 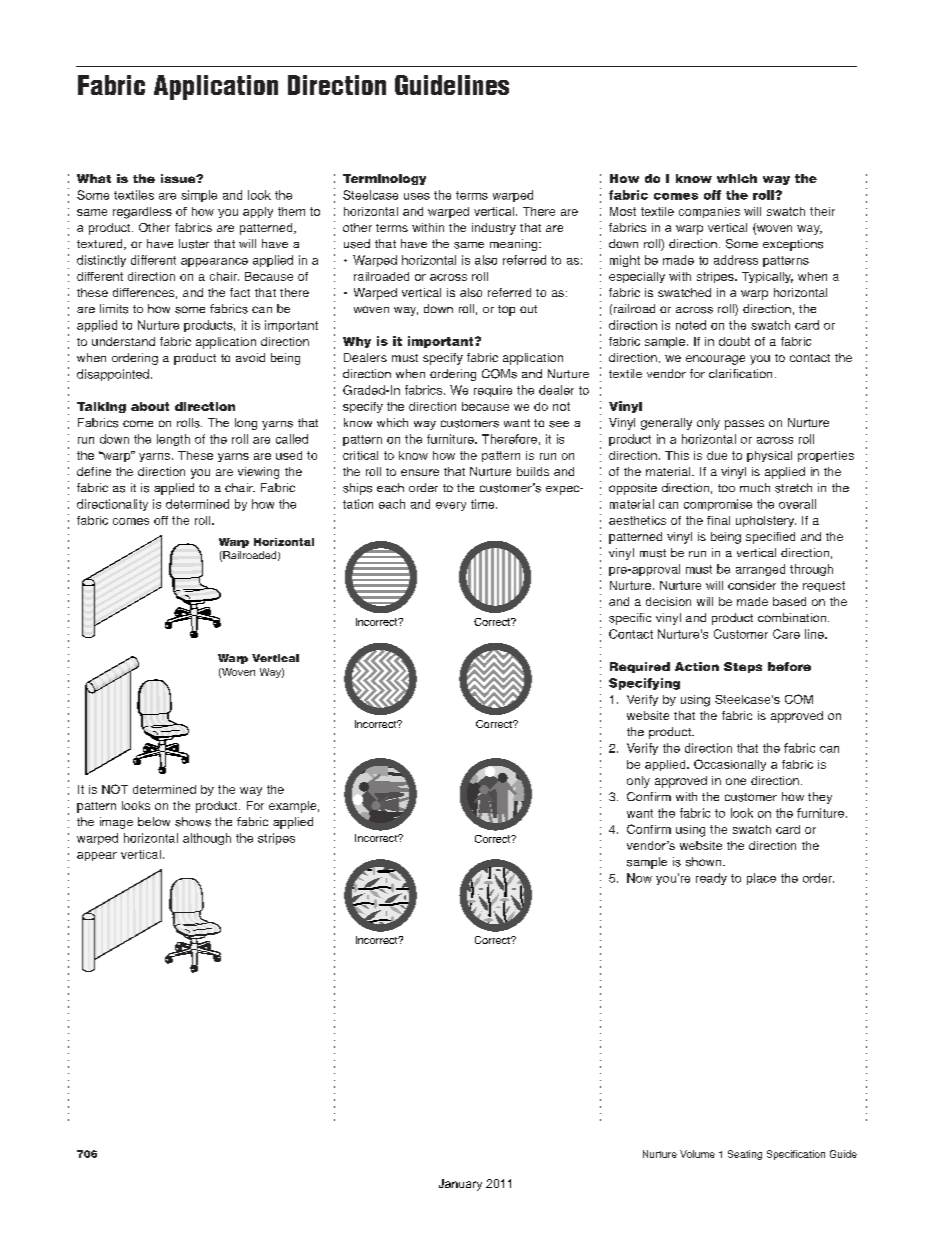 I want to click on Volume, so click(x=697, y=1154).
